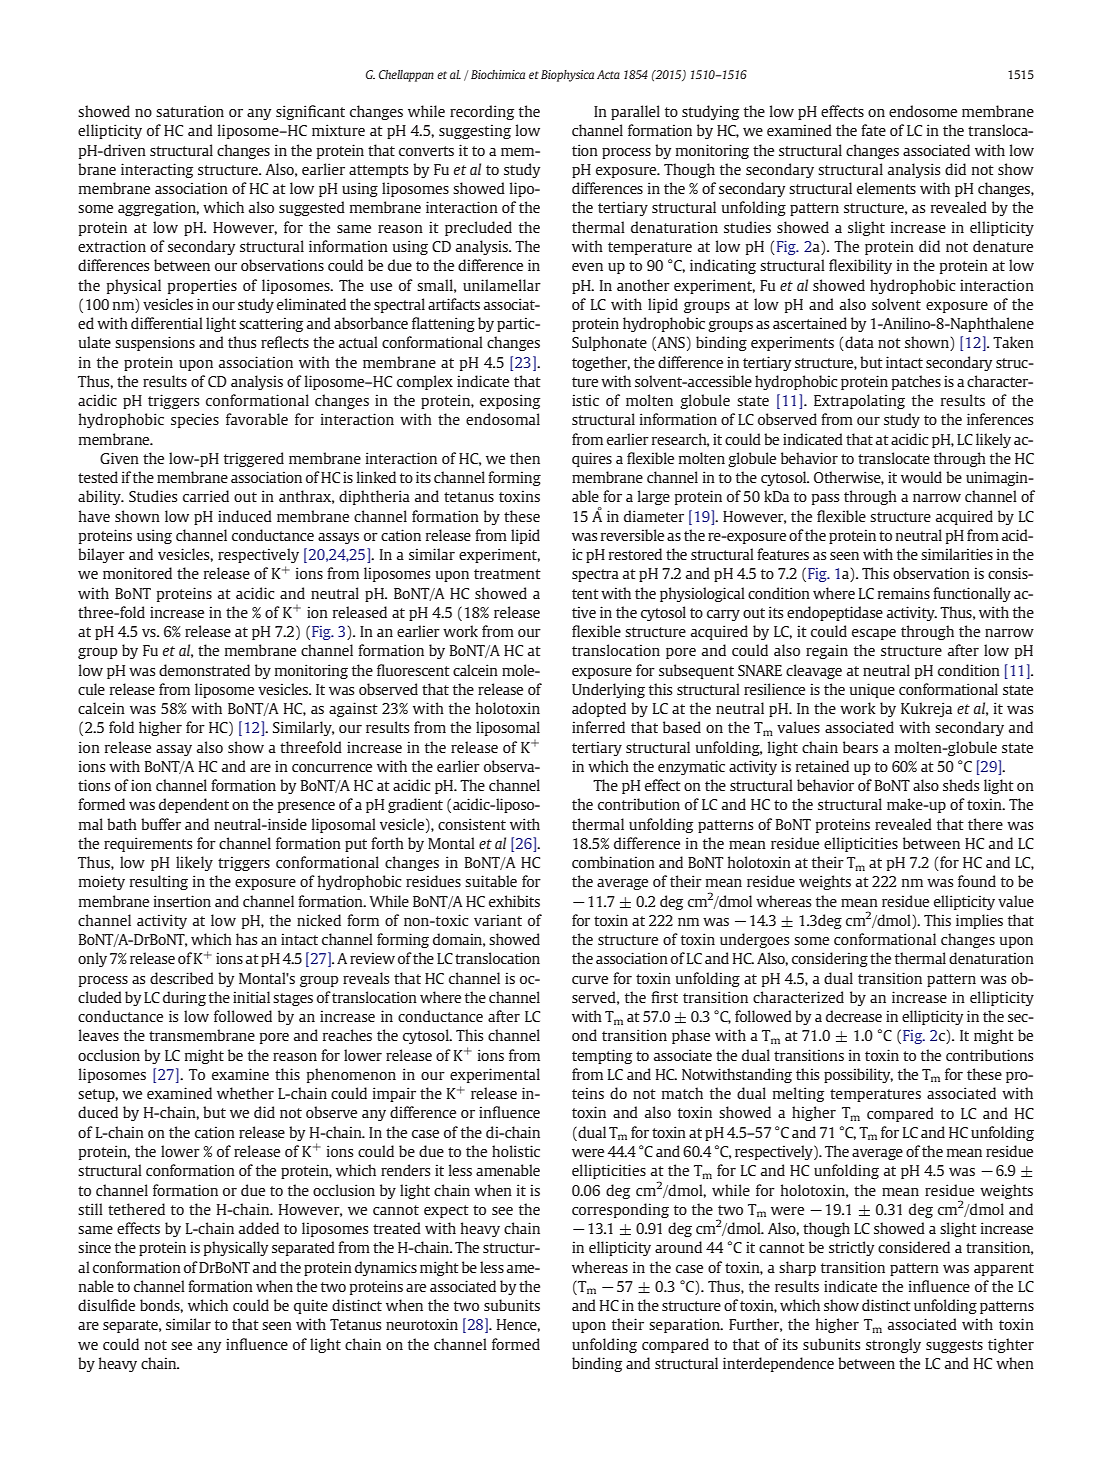 The height and width of the image is (1461, 1096). I want to click on recording, so click(482, 112).
